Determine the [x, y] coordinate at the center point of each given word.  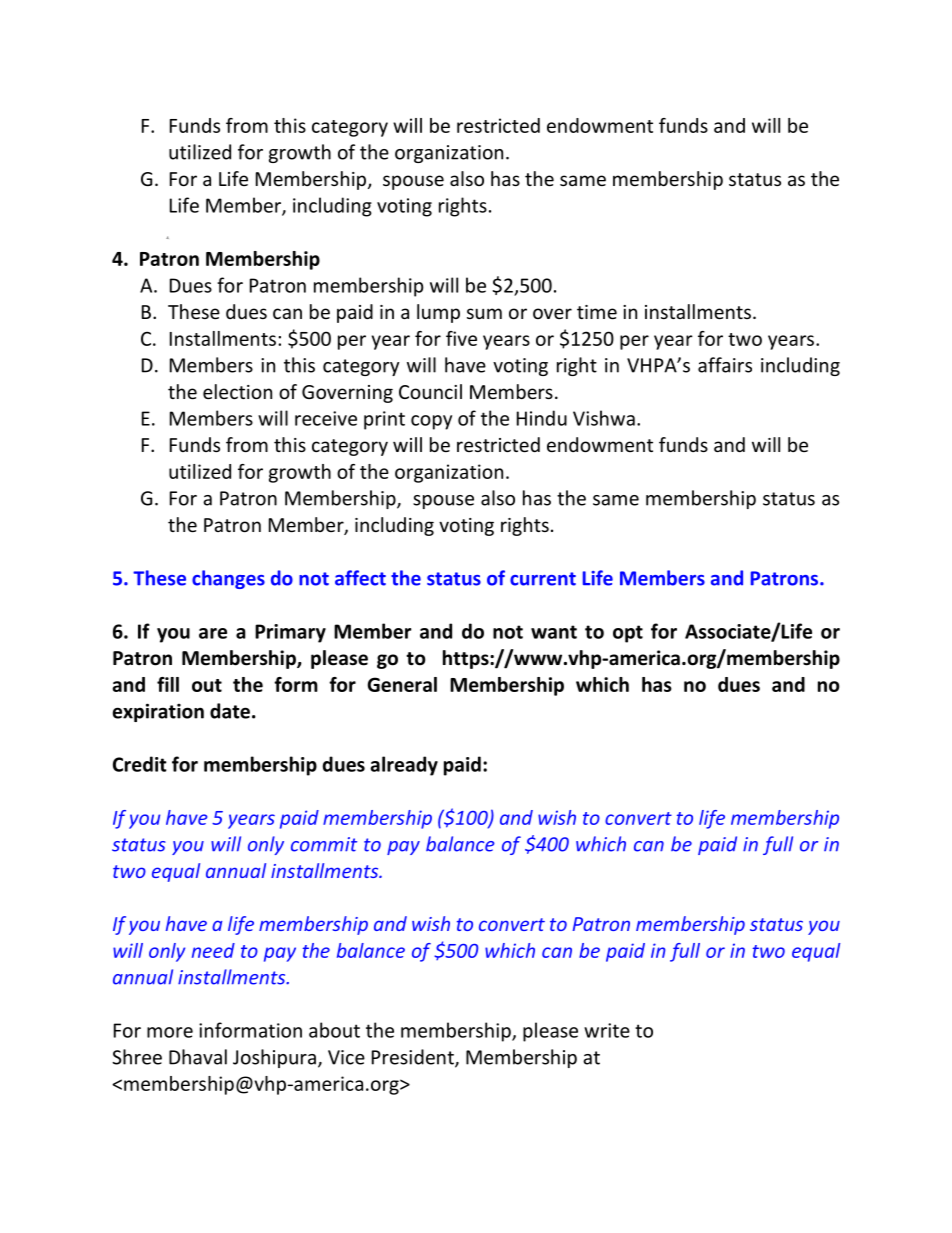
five [461, 338]
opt [628, 634]
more [170, 1032]
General [402, 684]
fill [168, 684]
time [597, 312]
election [237, 391]
